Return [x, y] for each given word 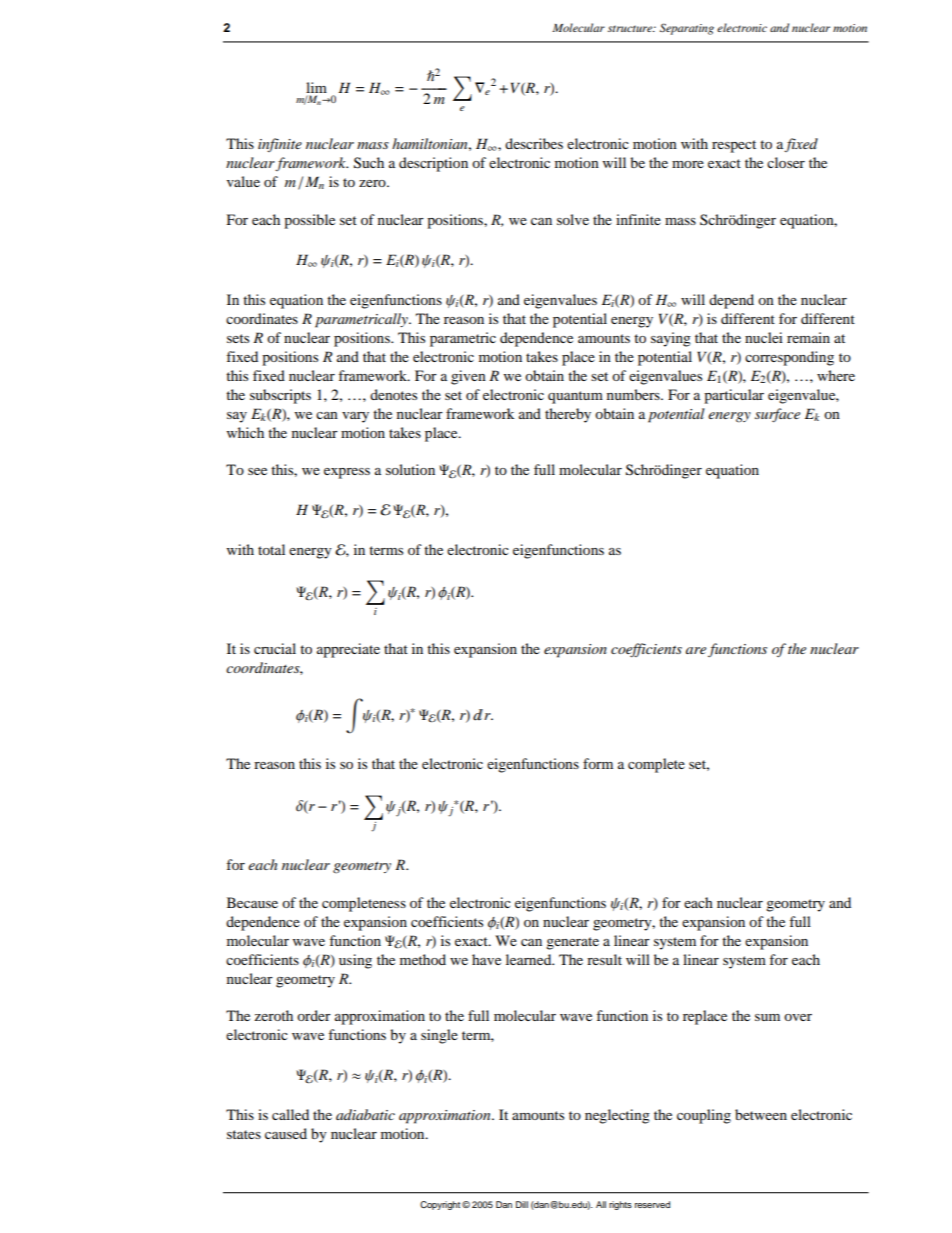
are [696, 650]
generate [572, 943]
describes [534, 143]
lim [316, 87]
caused [286, 1133]
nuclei [764, 337]
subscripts [280, 396]
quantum [575, 397]
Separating [687, 29]
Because [252, 902]
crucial [275, 648]
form [598, 763]
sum [767, 1017]
